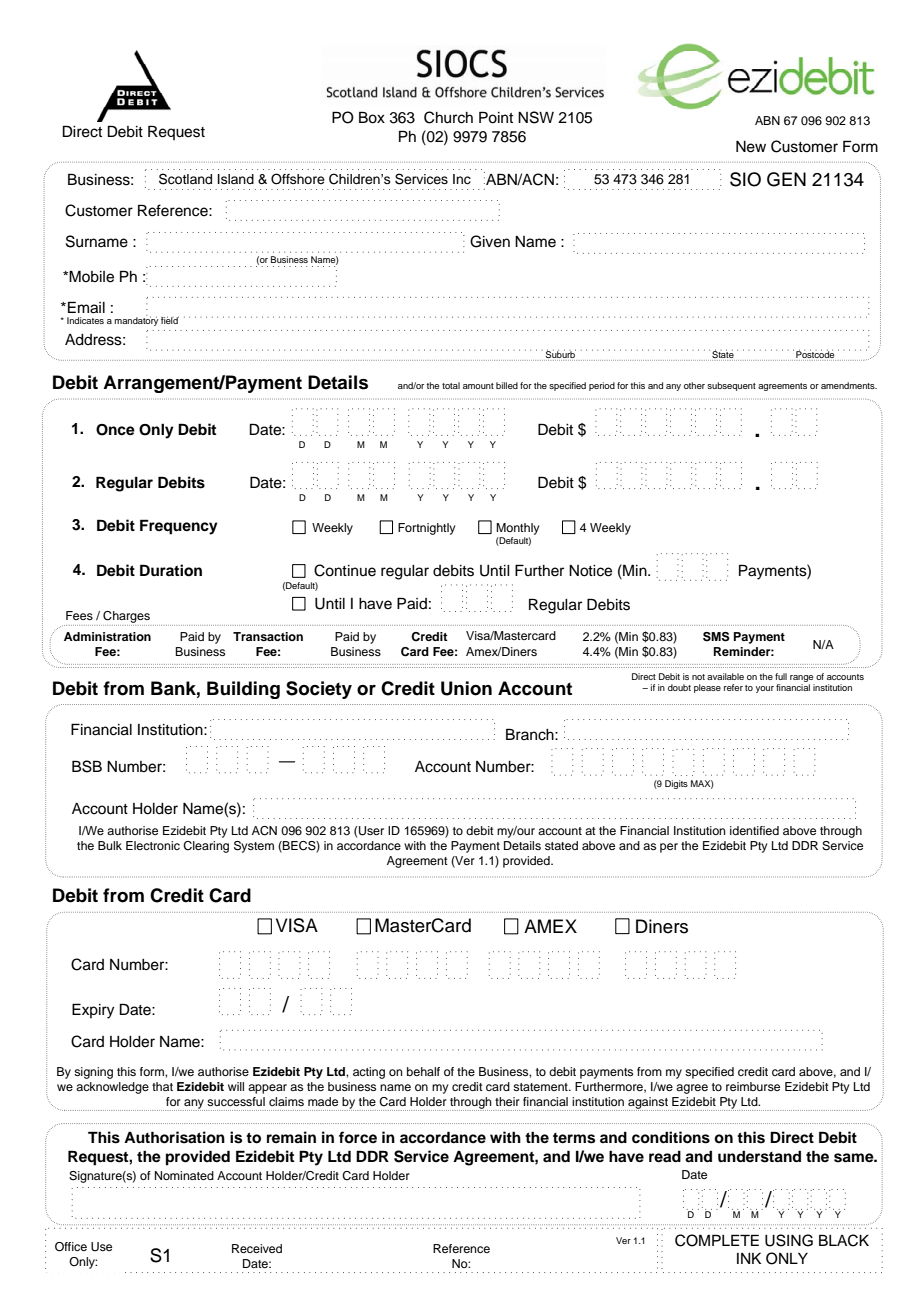 The image size is (924, 1308). What do you see at coordinates (462, 179) in the screenshot?
I see `Inc` at bounding box center [462, 179].
